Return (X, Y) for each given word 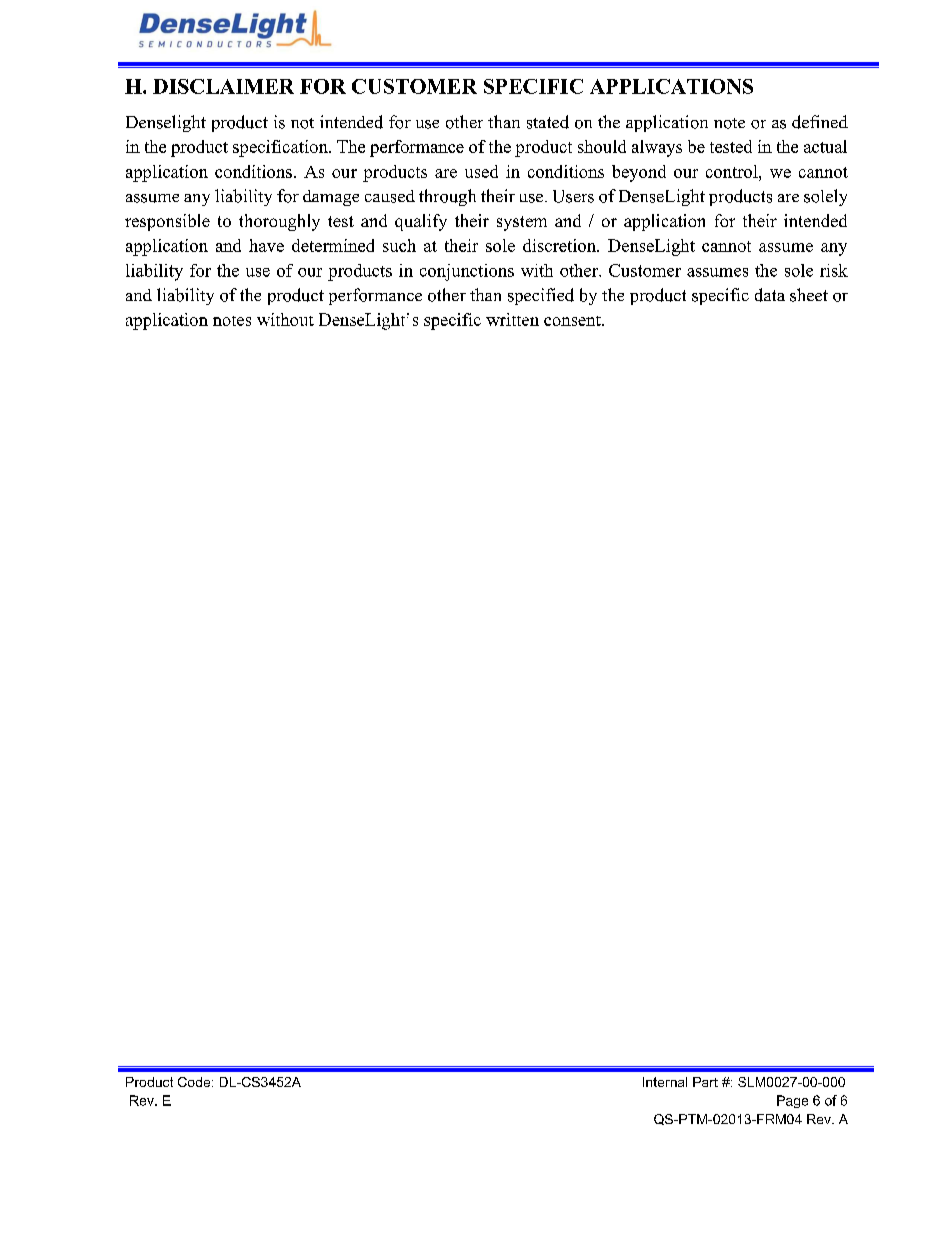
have (266, 245)
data (770, 295)
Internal (665, 1082)
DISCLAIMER (223, 86)
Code (195, 1082)
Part (705, 1082)
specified (541, 296)
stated (548, 122)
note (729, 123)
